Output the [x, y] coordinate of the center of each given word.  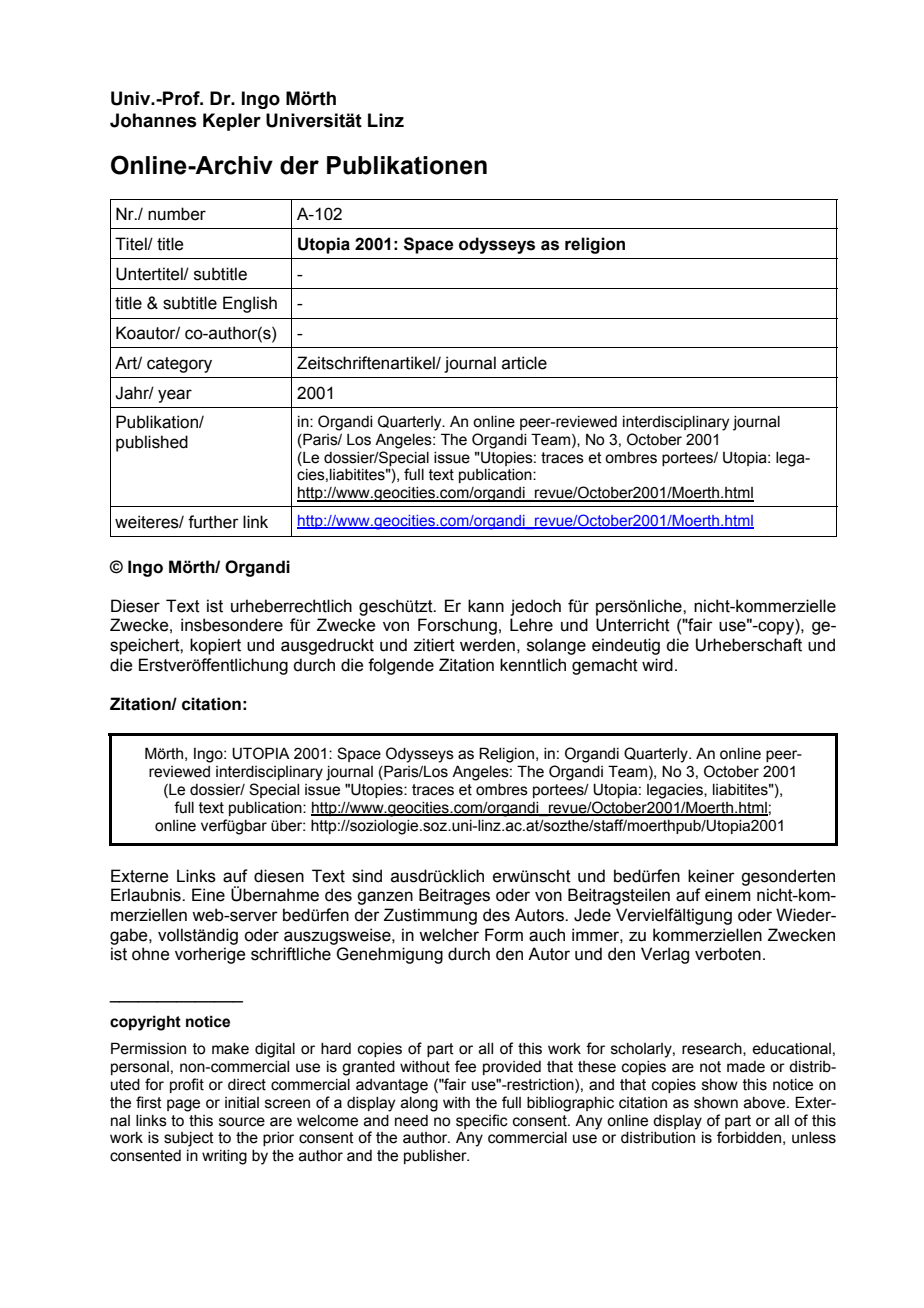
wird [657, 665]
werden [487, 645]
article [524, 363]
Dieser [135, 606]
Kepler [232, 122]
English [250, 304]
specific [482, 1121]
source [242, 1122]
